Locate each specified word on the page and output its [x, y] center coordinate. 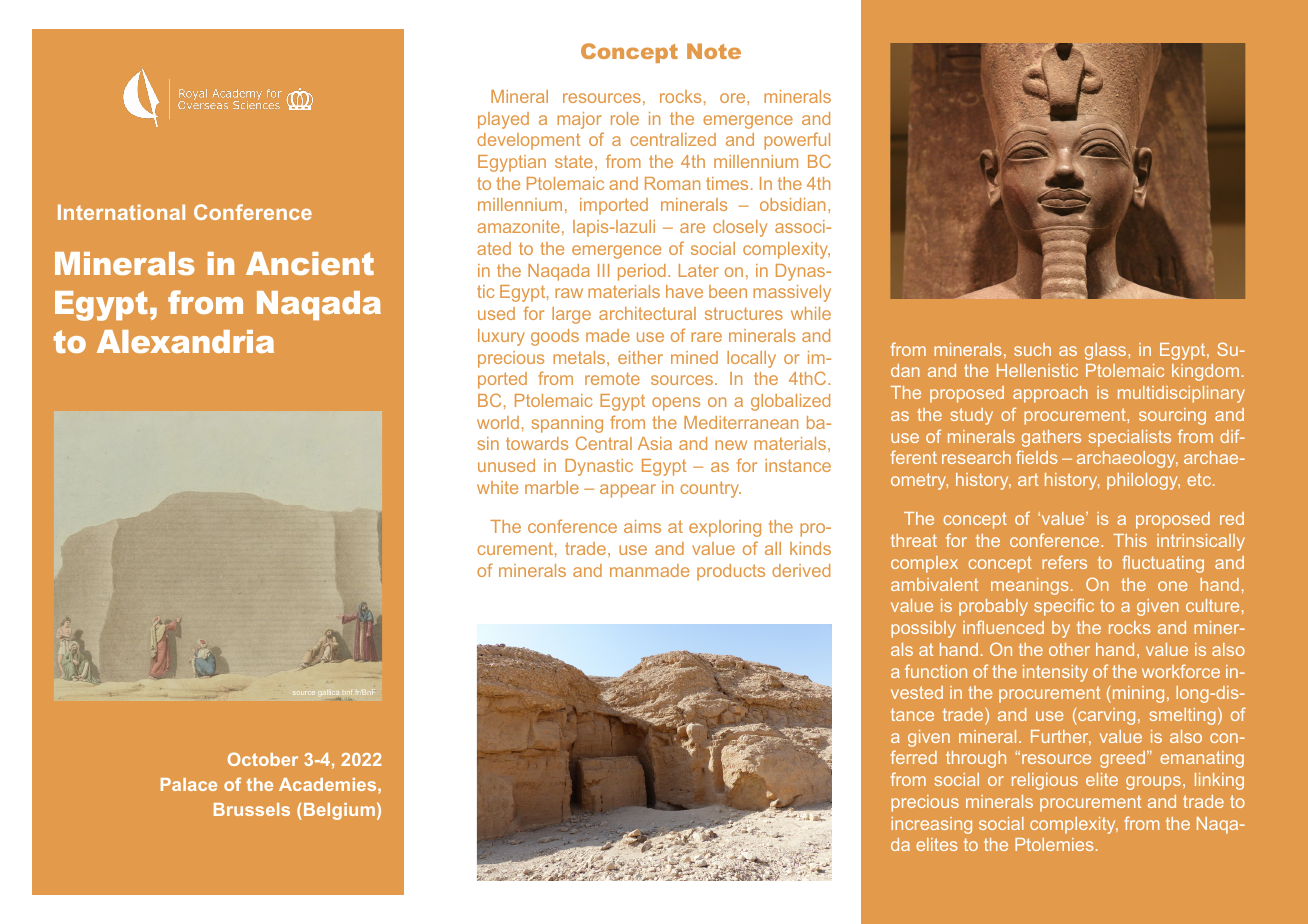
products [731, 572]
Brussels [252, 809]
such [1032, 349]
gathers [1051, 438]
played [503, 120]
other [1069, 649]
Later [699, 270]
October [263, 759]
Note [714, 51]
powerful [797, 141]
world [498, 422]
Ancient [310, 263]
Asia [655, 443]
